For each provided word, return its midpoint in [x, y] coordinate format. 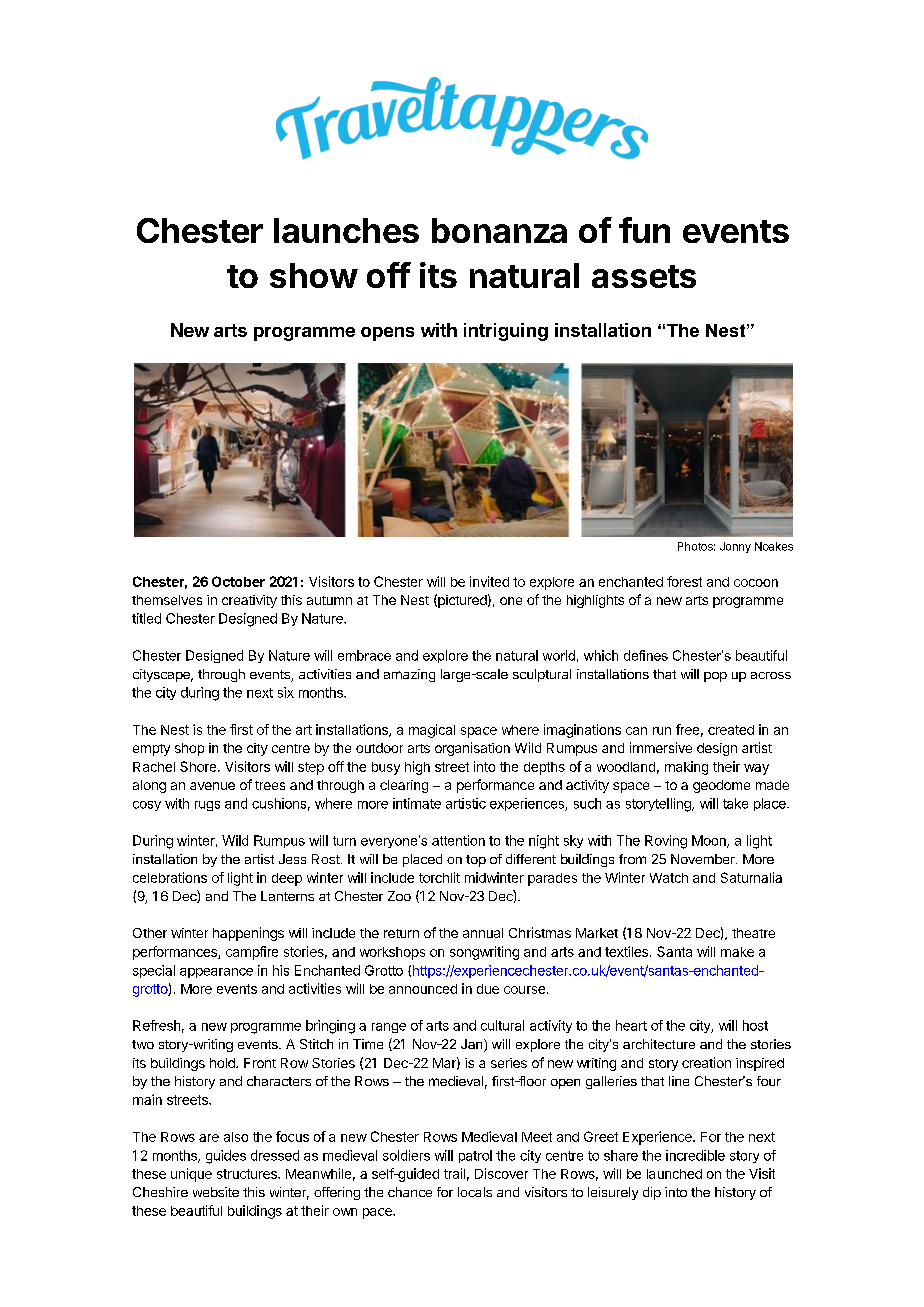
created [731, 730]
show [314, 275]
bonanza [499, 230]
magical [432, 731]
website [216, 1192]
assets [644, 276]
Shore [199, 766]
